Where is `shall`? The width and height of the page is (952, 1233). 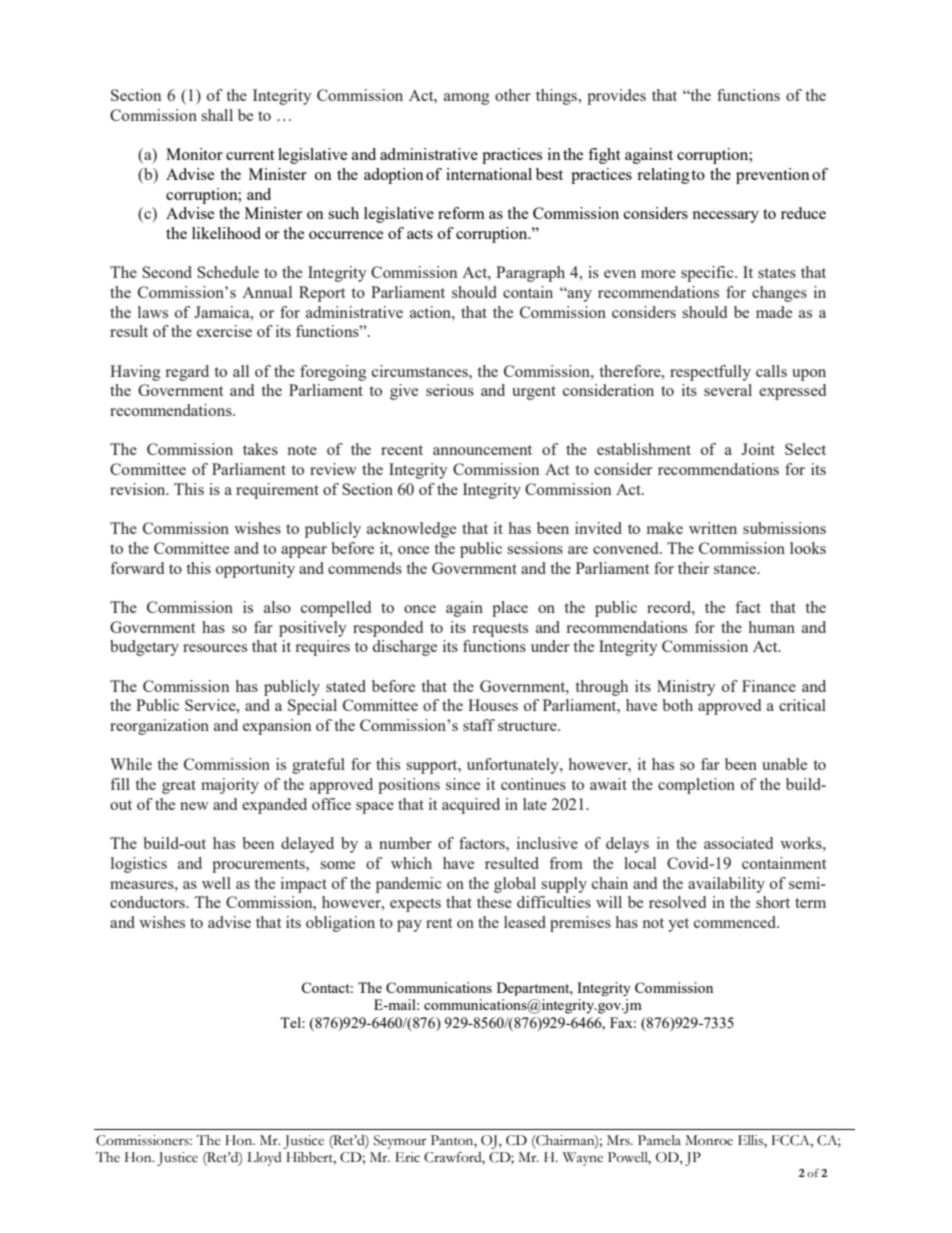 shall is located at coordinates (217, 115).
